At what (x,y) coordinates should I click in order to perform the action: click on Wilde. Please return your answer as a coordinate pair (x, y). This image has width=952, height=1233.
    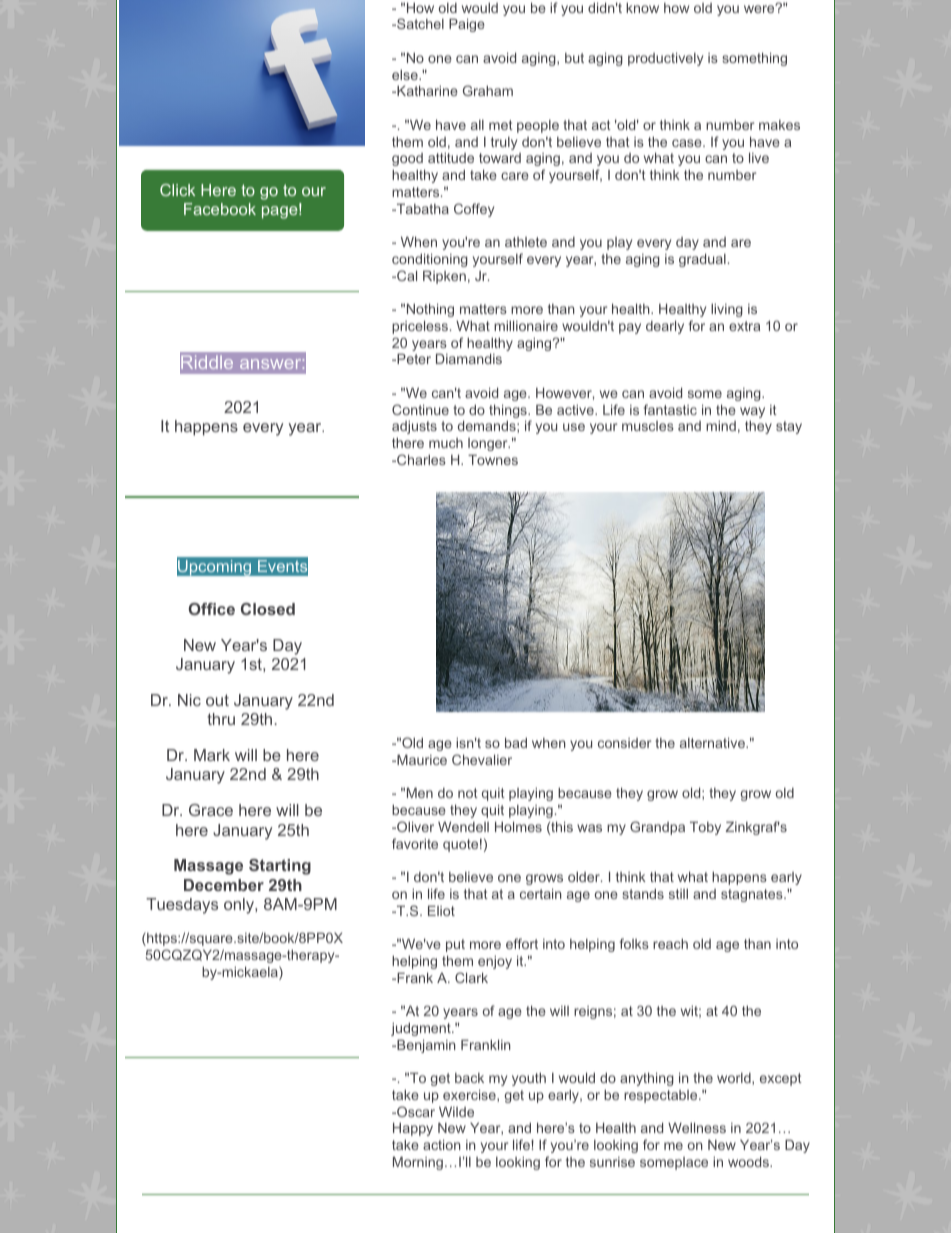
    Looking at the image, I should click on (456, 1111).
